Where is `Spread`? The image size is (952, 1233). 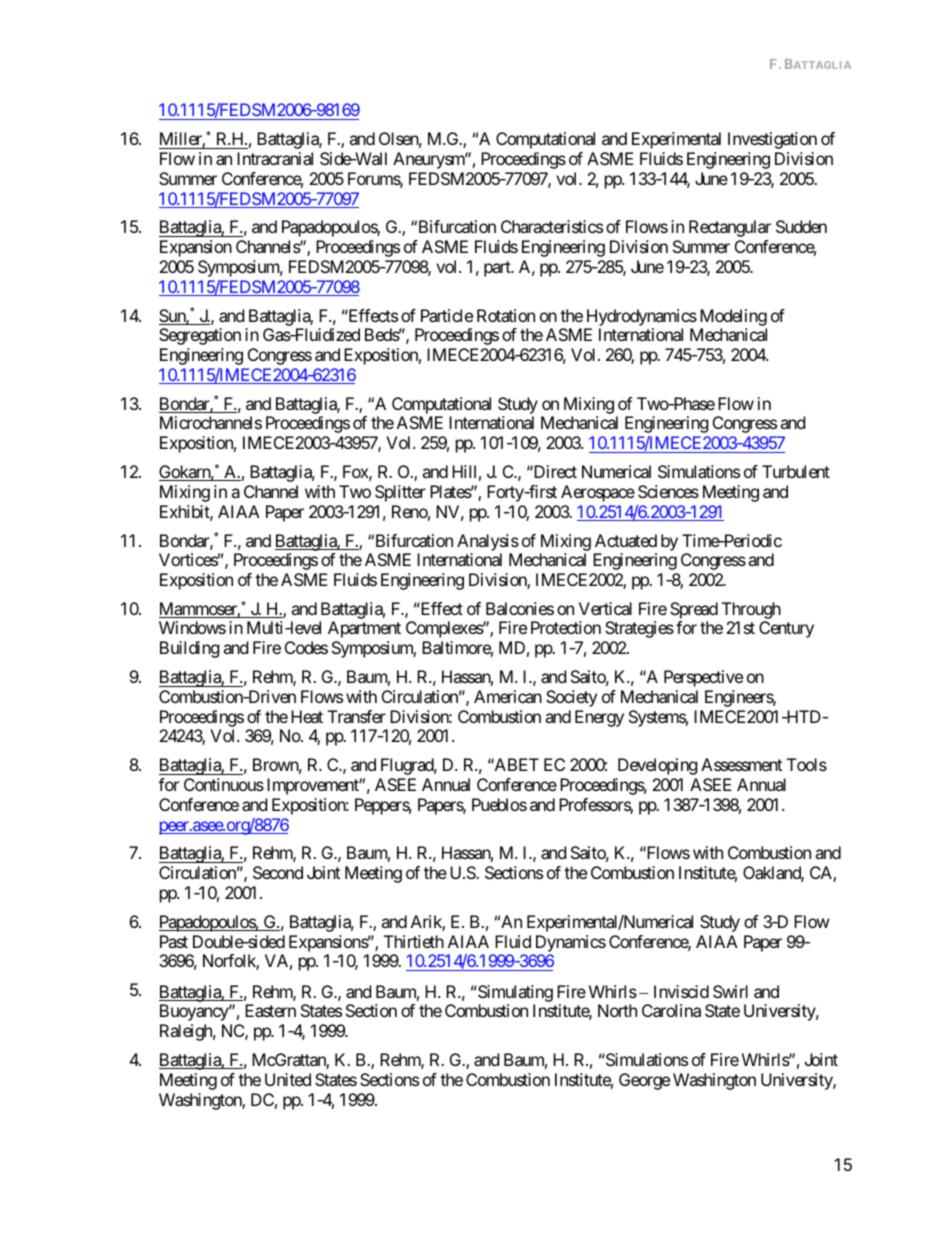 Spread is located at coordinates (694, 612).
